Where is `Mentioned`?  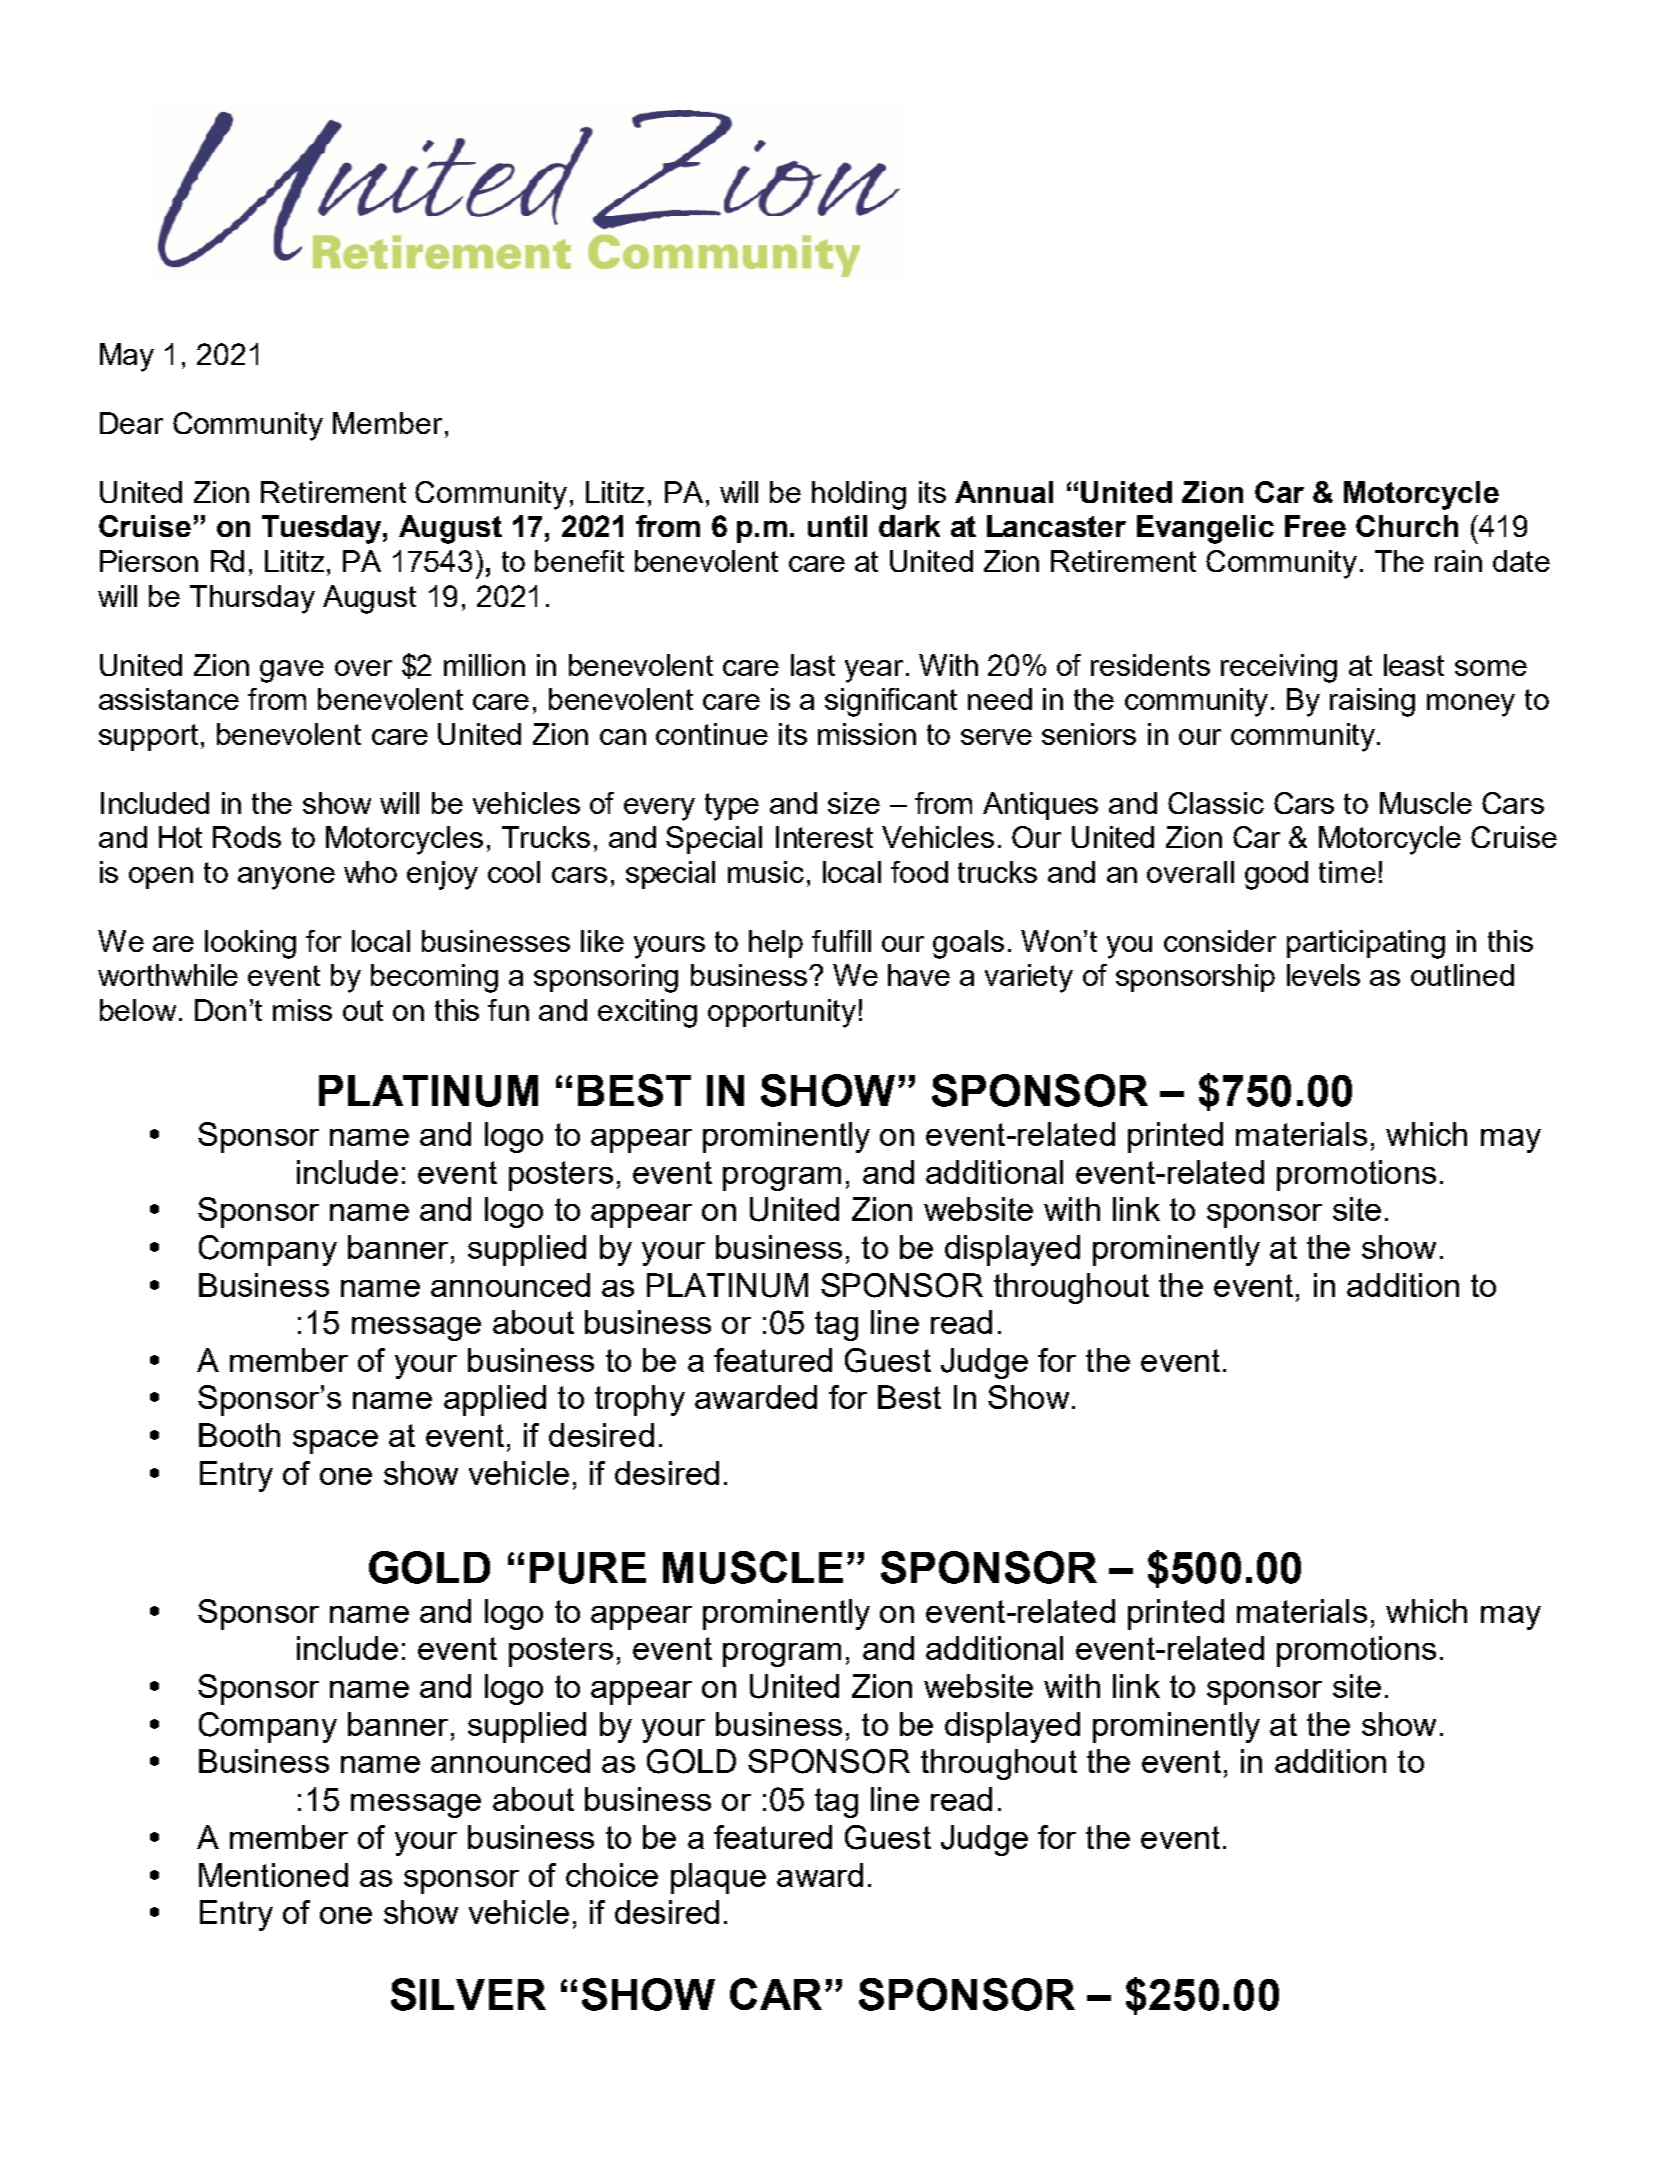 Mentioned is located at coordinates (273, 1875).
